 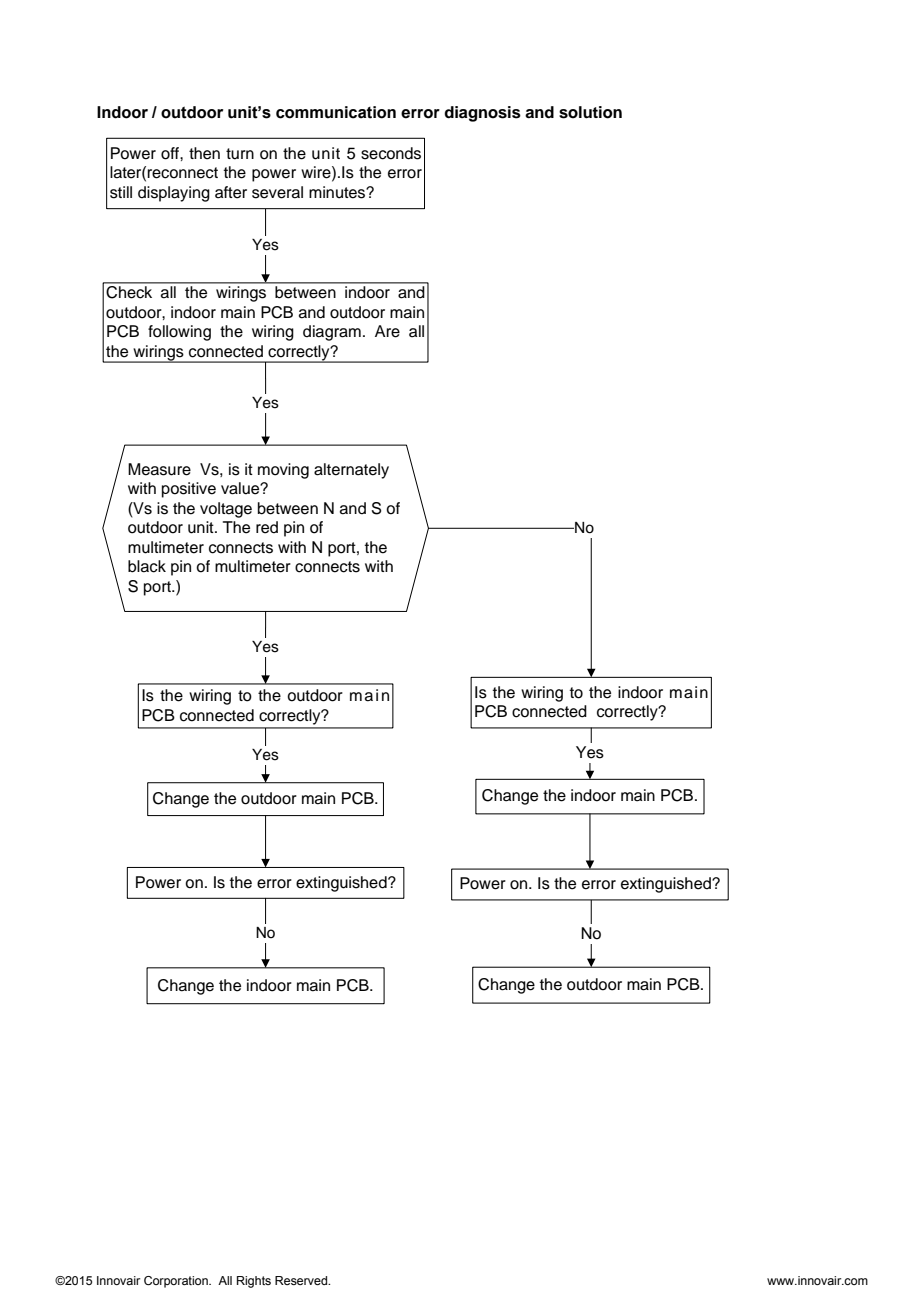 I want to click on black, so click(x=147, y=566).
